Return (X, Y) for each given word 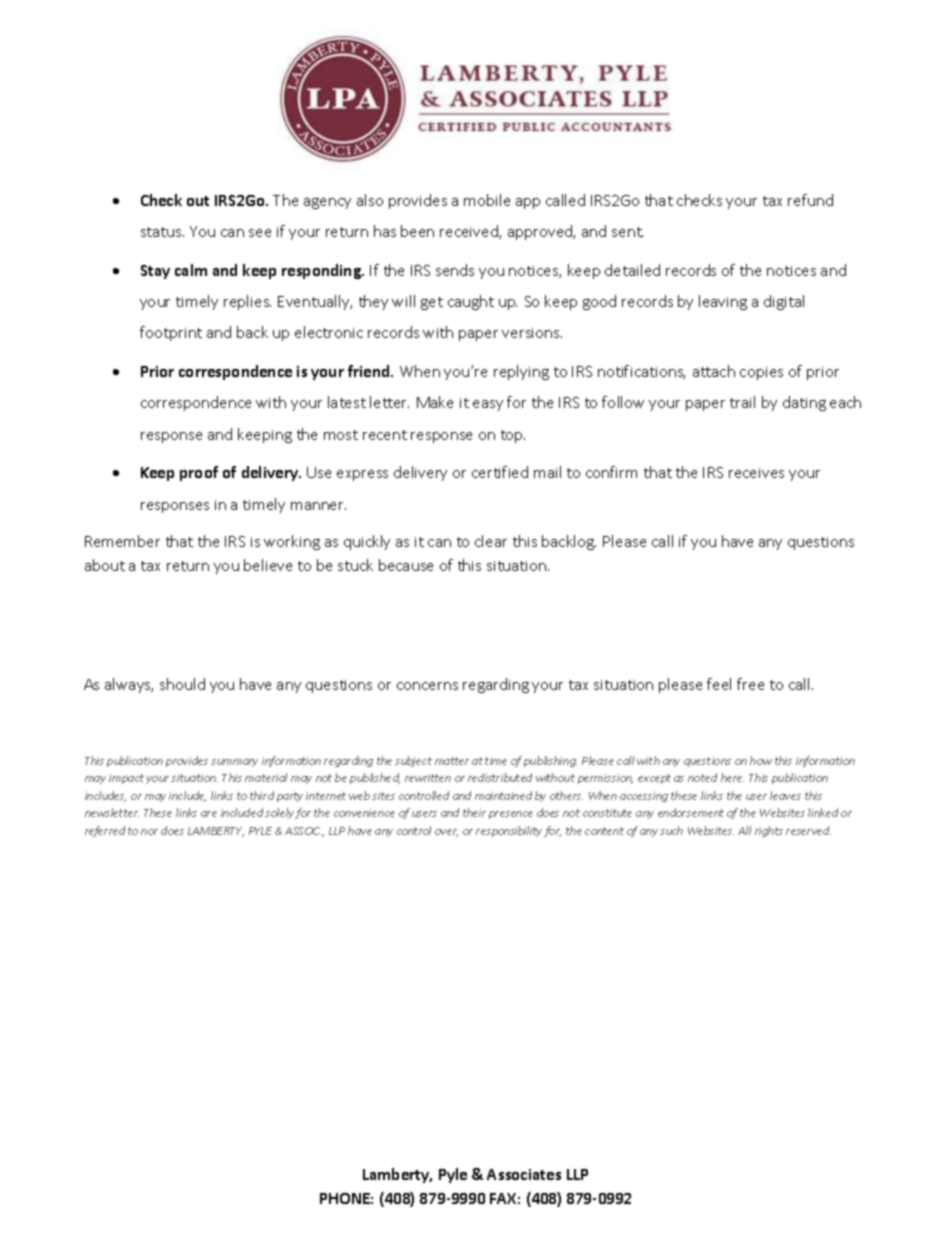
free (750, 684)
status (162, 232)
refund (810, 200)
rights (769, 831)
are (209, 814)
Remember (122, 541)
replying (521, 372)
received (470, 232)
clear (491, 541)
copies (761, 373)
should (182, 684)
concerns (427, 686)
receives (756, 473)
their (474, 812)
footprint (171, 333)
